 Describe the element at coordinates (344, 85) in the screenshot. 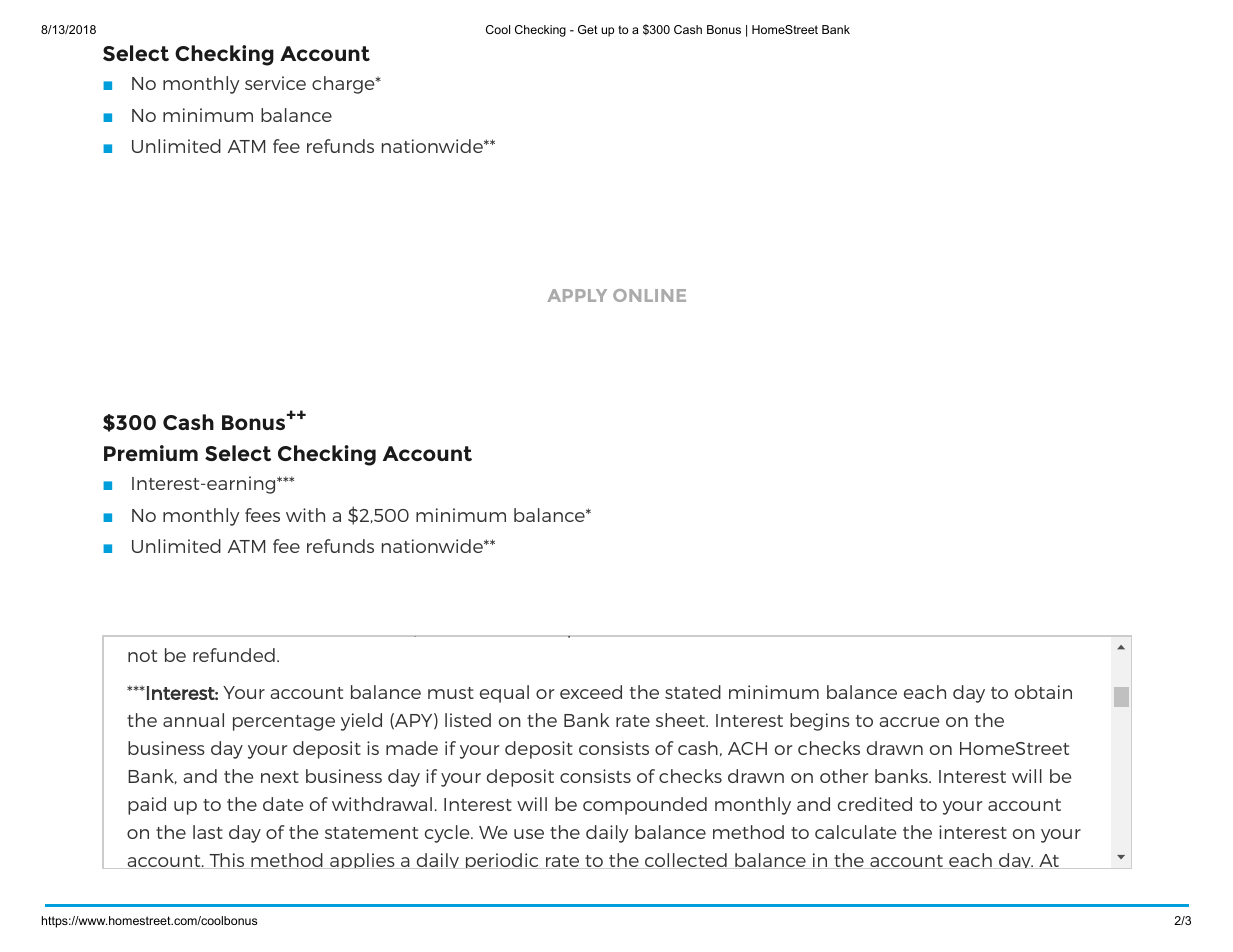

I see `charge` at that location.
